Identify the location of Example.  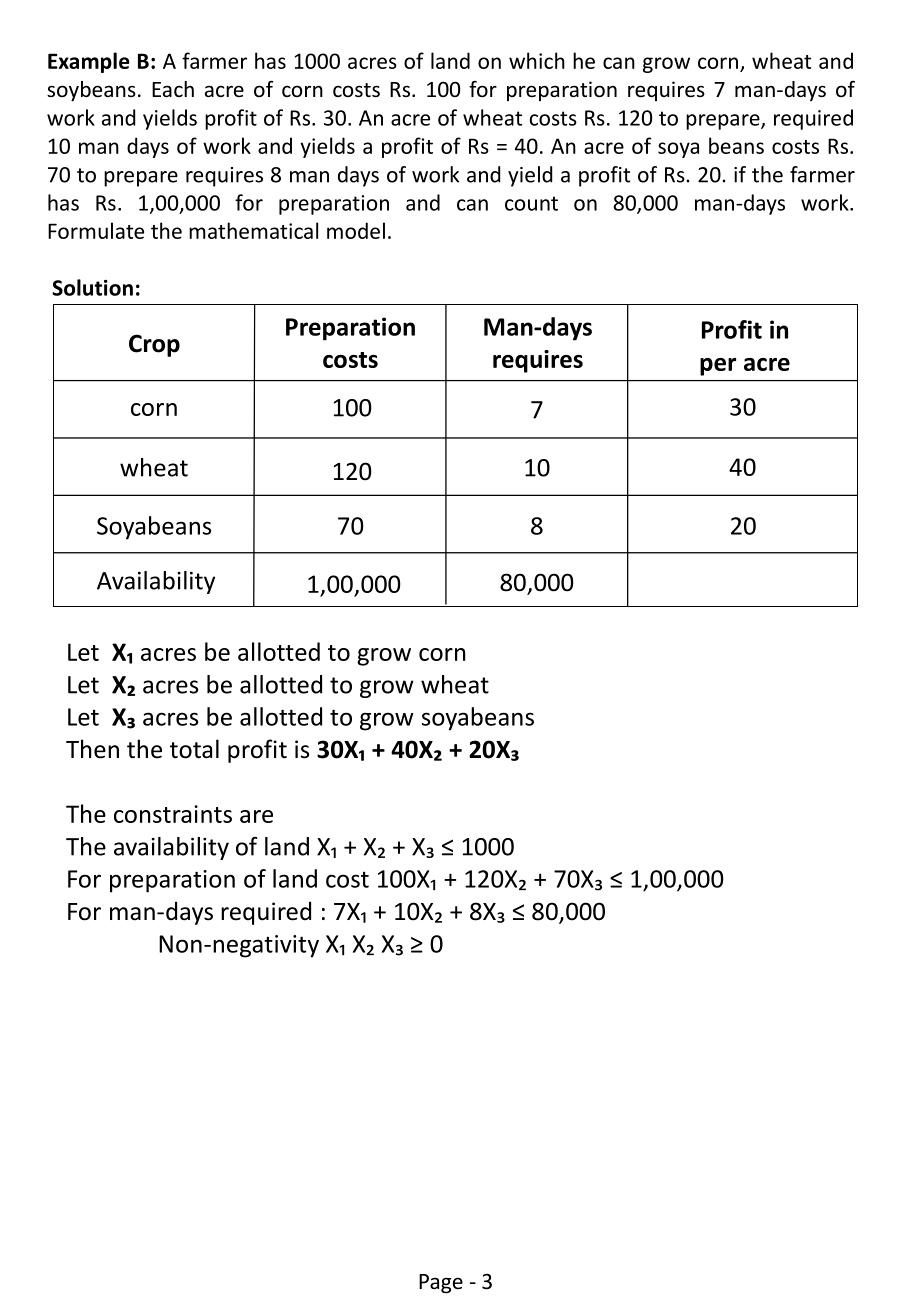
(89, 62).
